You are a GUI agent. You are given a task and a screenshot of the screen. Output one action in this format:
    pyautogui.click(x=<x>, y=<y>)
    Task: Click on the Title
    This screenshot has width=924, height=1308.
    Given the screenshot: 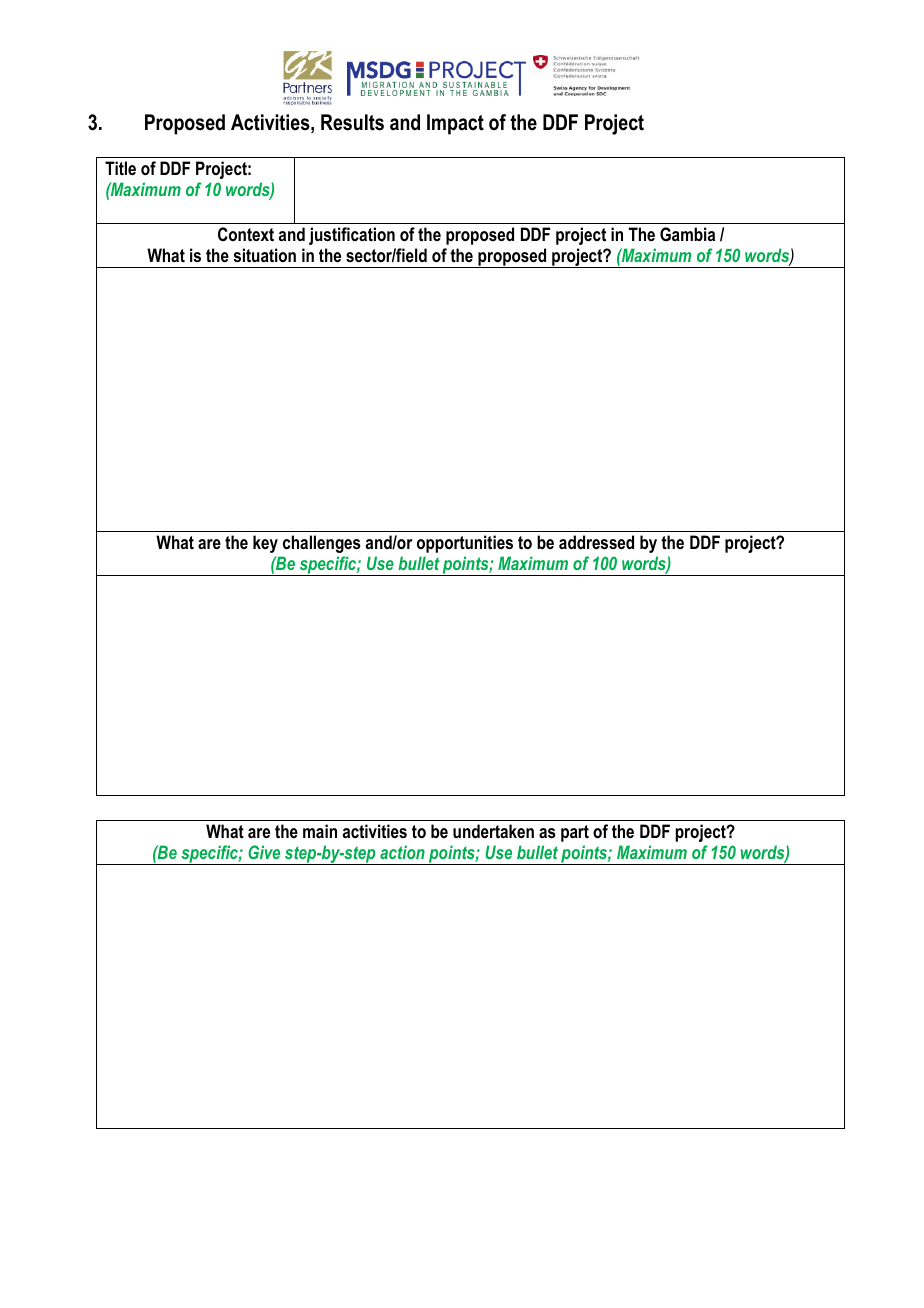 What is the action you would take?
    pyautogui.click(x=120, y=168)
